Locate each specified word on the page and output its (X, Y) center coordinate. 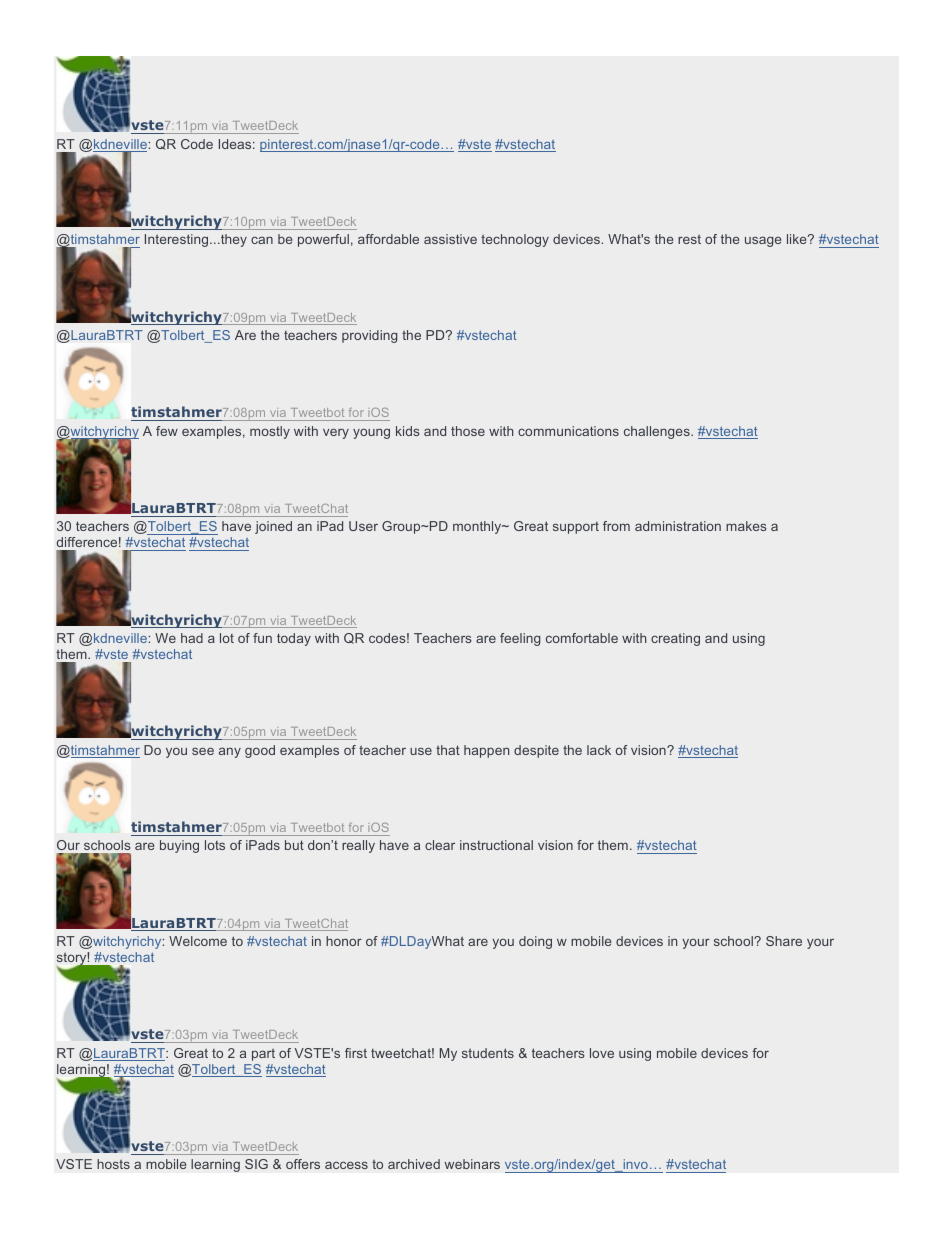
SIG (256, 1164)
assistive (450, 239)
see (203, 751)
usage (763, 241)
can (262, 240)
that (448, 750)
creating (675, 639)
